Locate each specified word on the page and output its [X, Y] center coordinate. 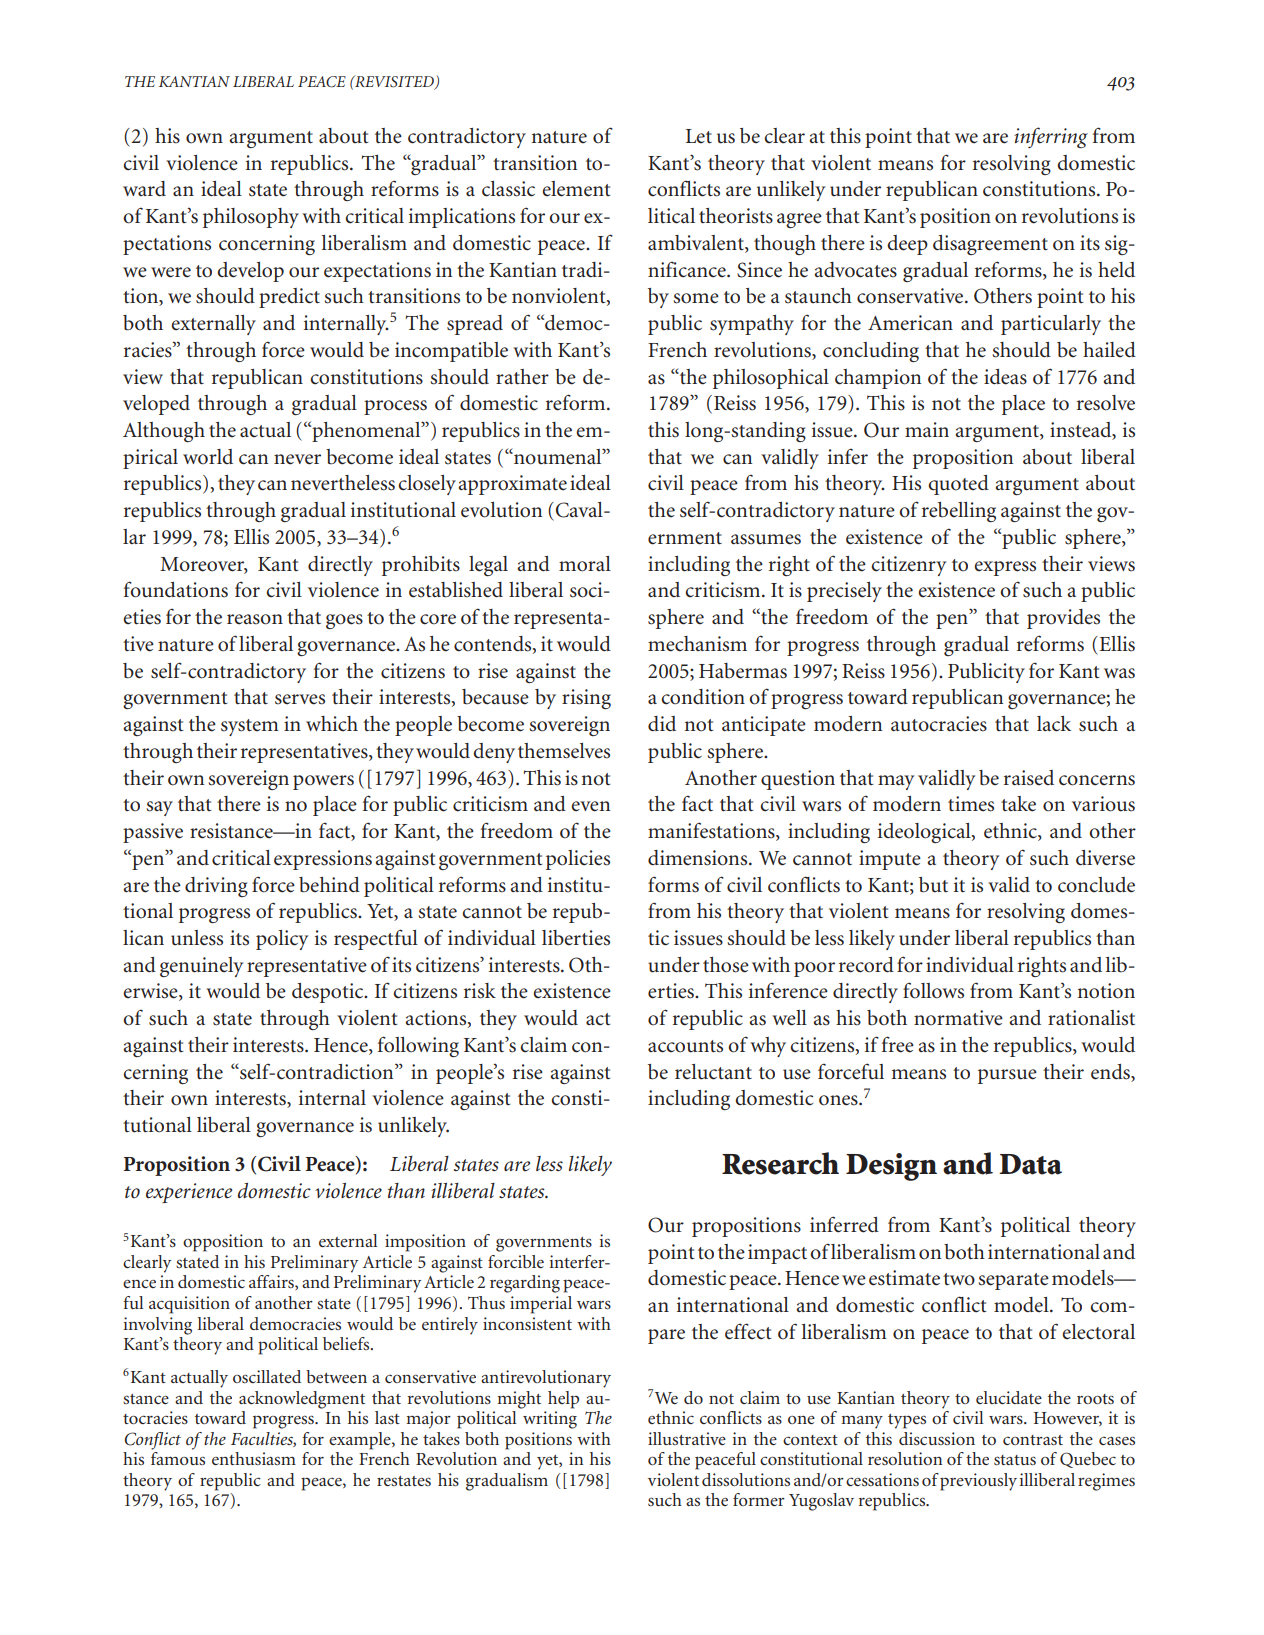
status [1015, 1460]
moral [585, 564]
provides [1063, 619]
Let [699, 136]
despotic [329, 993]
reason [255, 619]
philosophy [251, 218]
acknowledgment [302, 1400]
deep [907, 245]
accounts [685, 1046]
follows [933, 990]
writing [550, 1420]
